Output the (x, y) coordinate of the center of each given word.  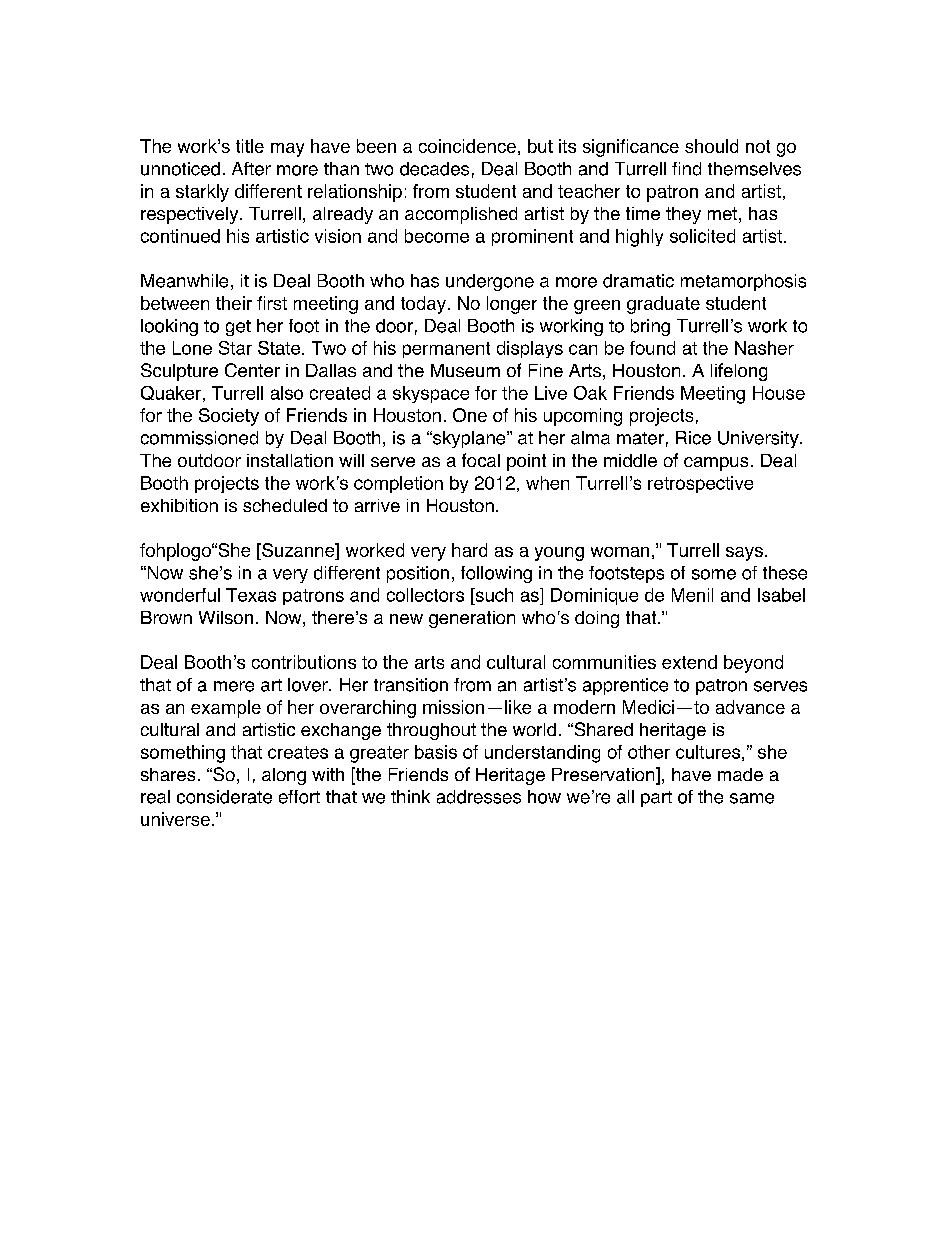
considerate (224, 797)
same (752, 798)
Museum (465, 370)
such (493, 595)
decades (434, 169)
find (686, 169)
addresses (479, 797)
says (744, 554)
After (251, 169)
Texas (251, 595)
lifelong (739, 372)
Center (252, 370)
